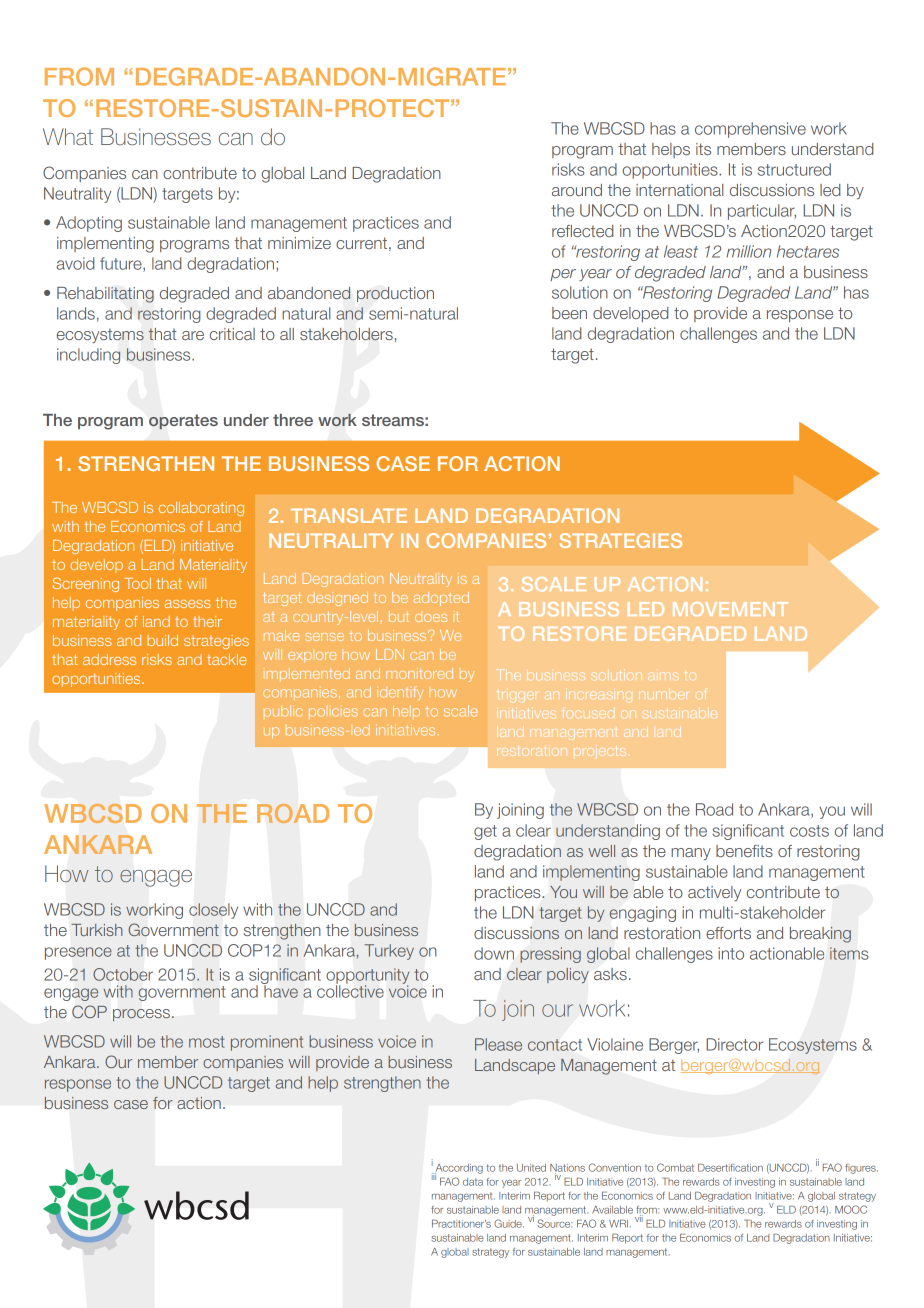 This screenshot has width=924, height=1308. Describe the element at coordinates (748, 251) in the screenshot. I see `million` at that location.
